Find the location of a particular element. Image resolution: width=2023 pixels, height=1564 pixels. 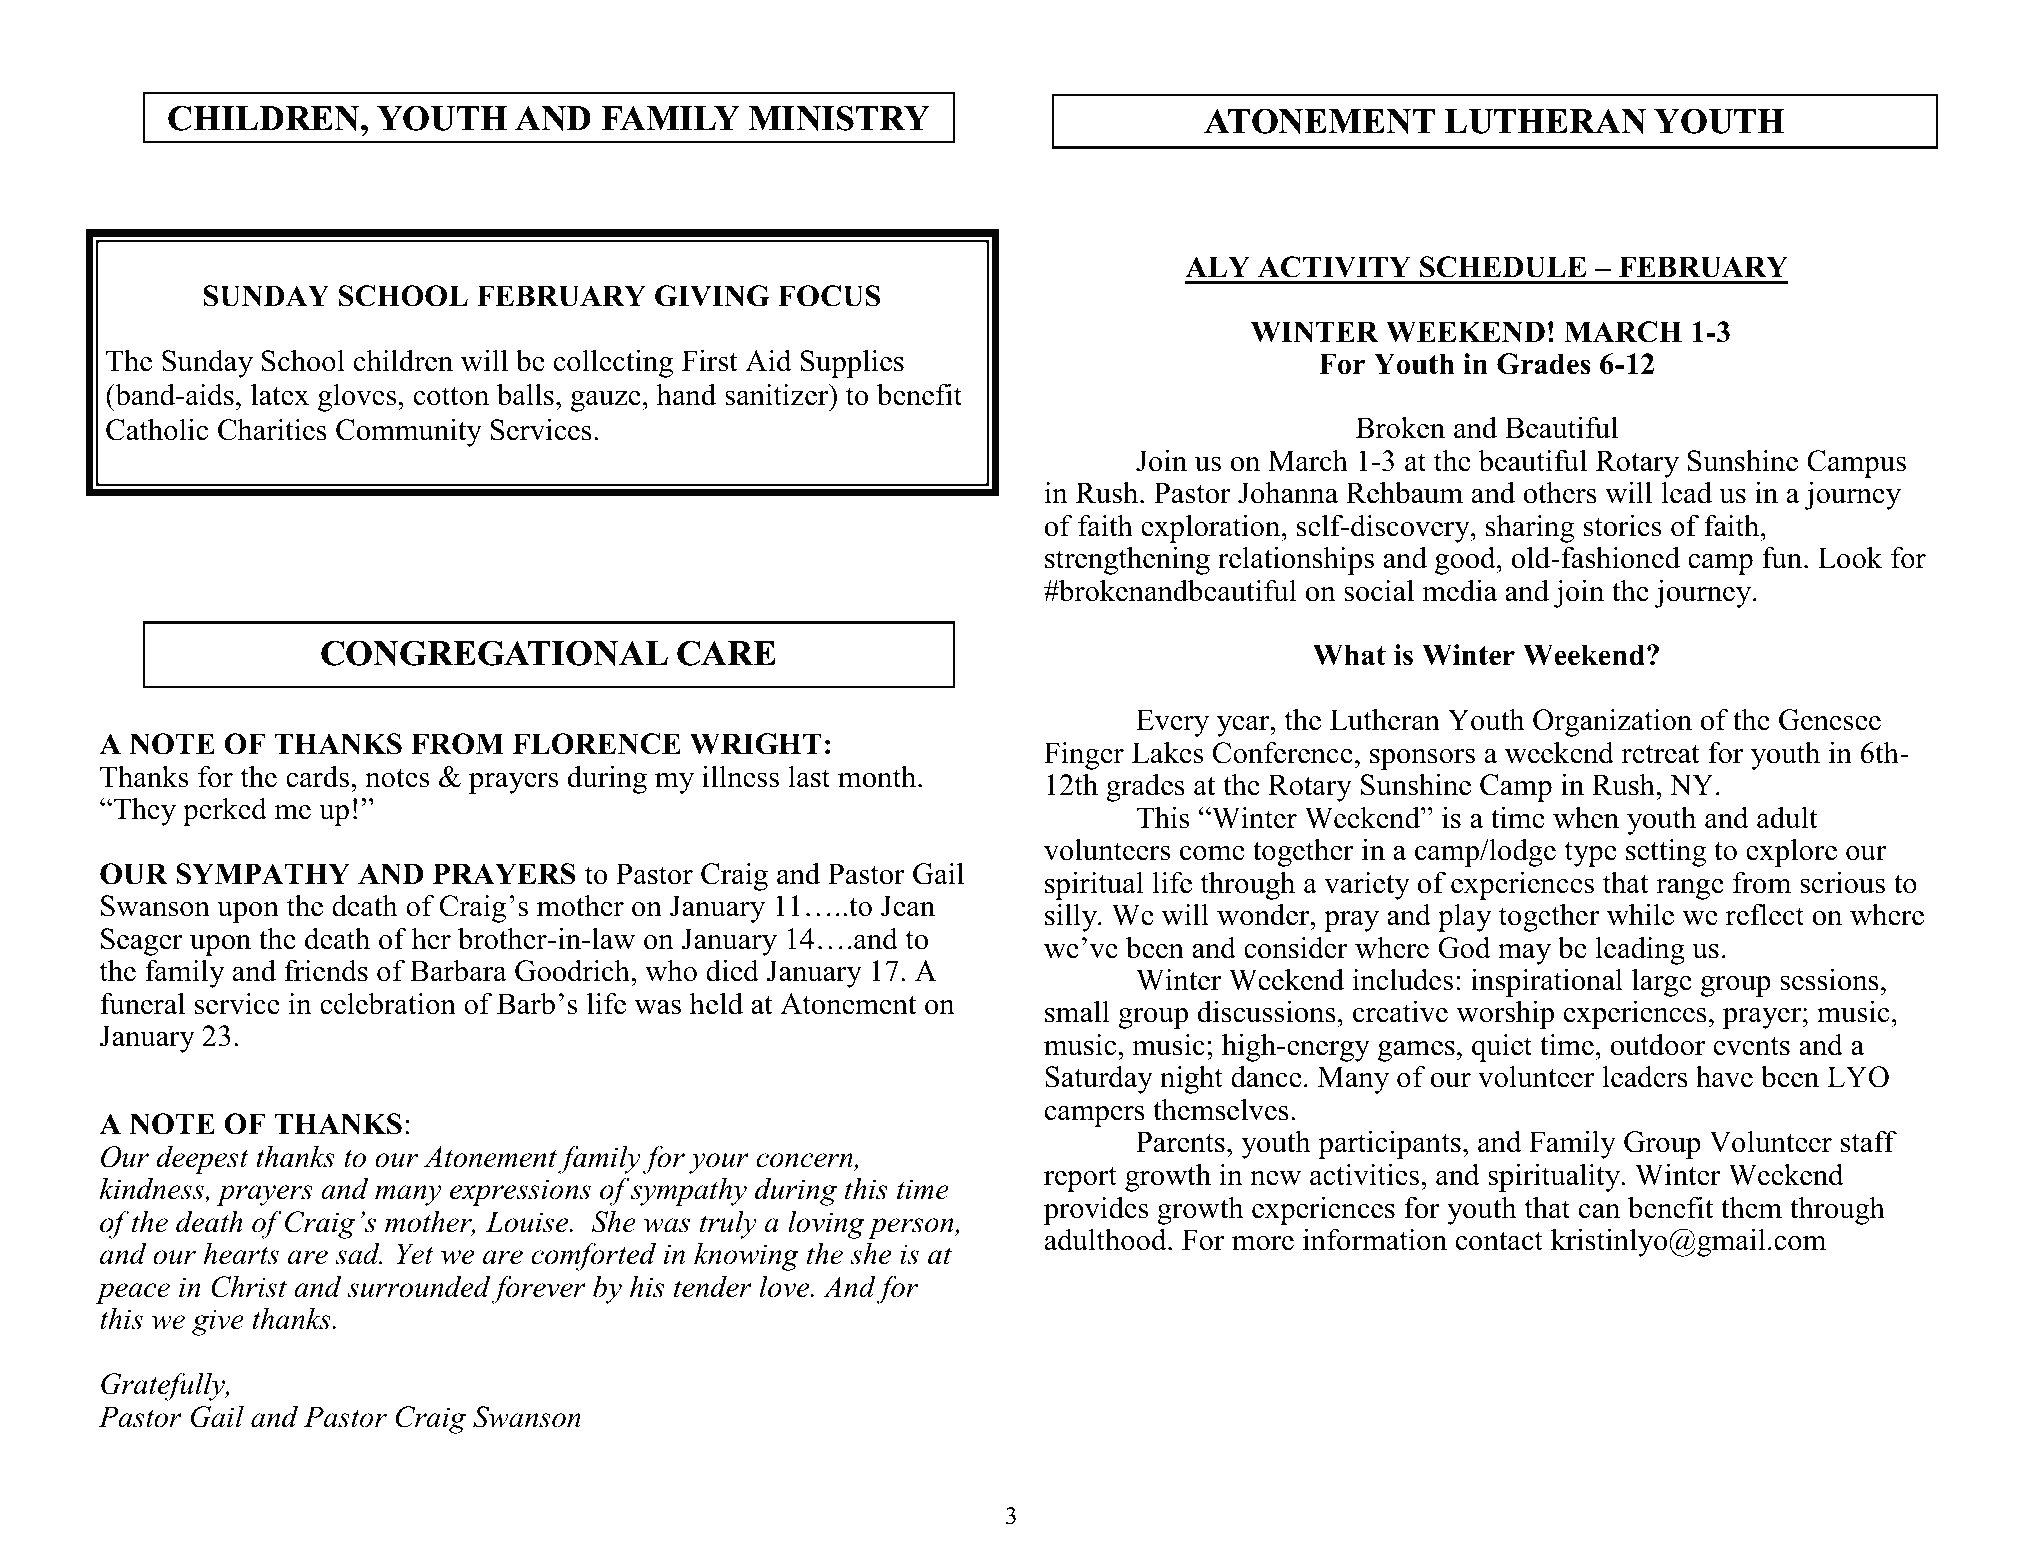

ALY is located at coordinates (1217, 266).
